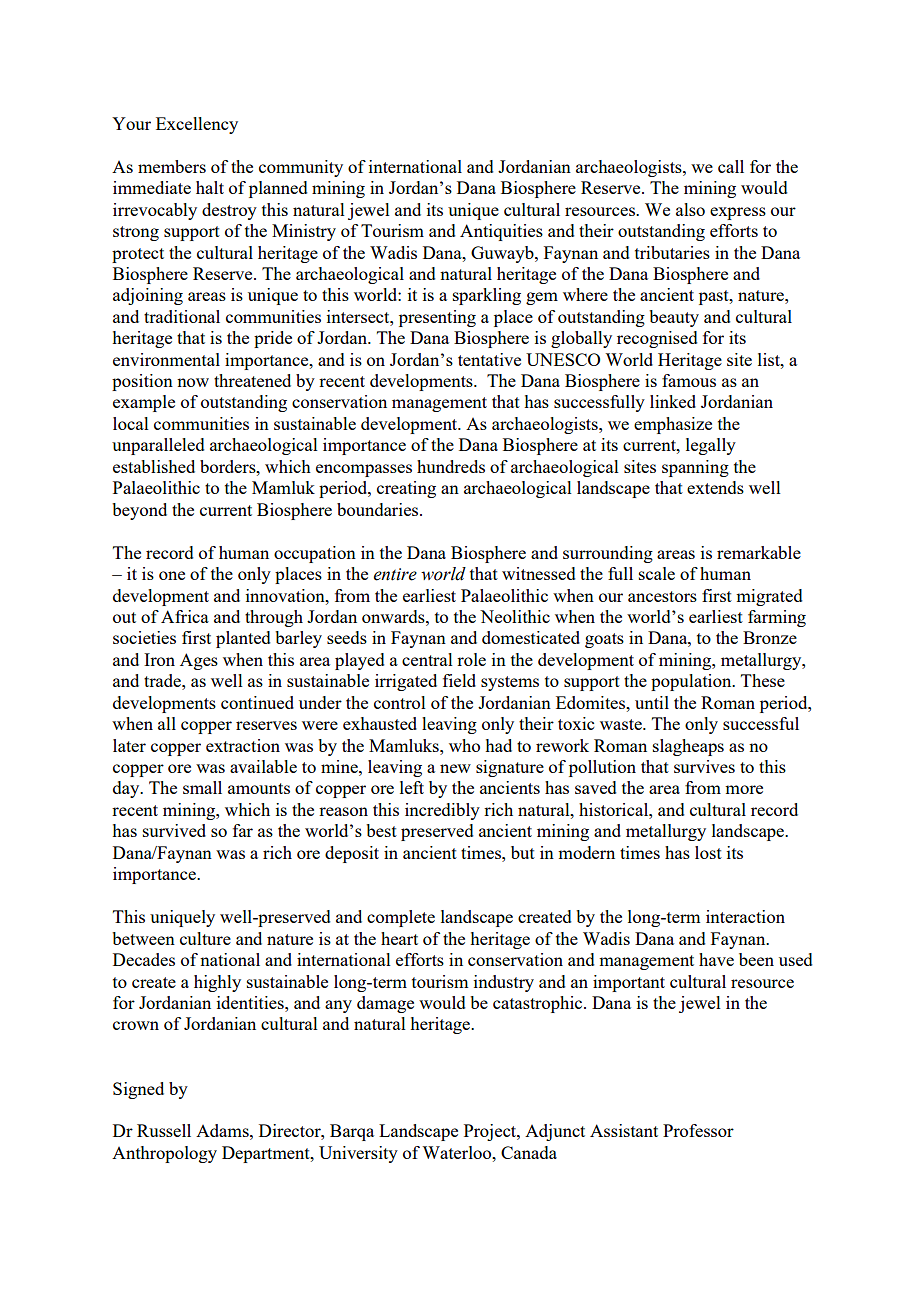  I want to click on complete, so click(401, 918).
